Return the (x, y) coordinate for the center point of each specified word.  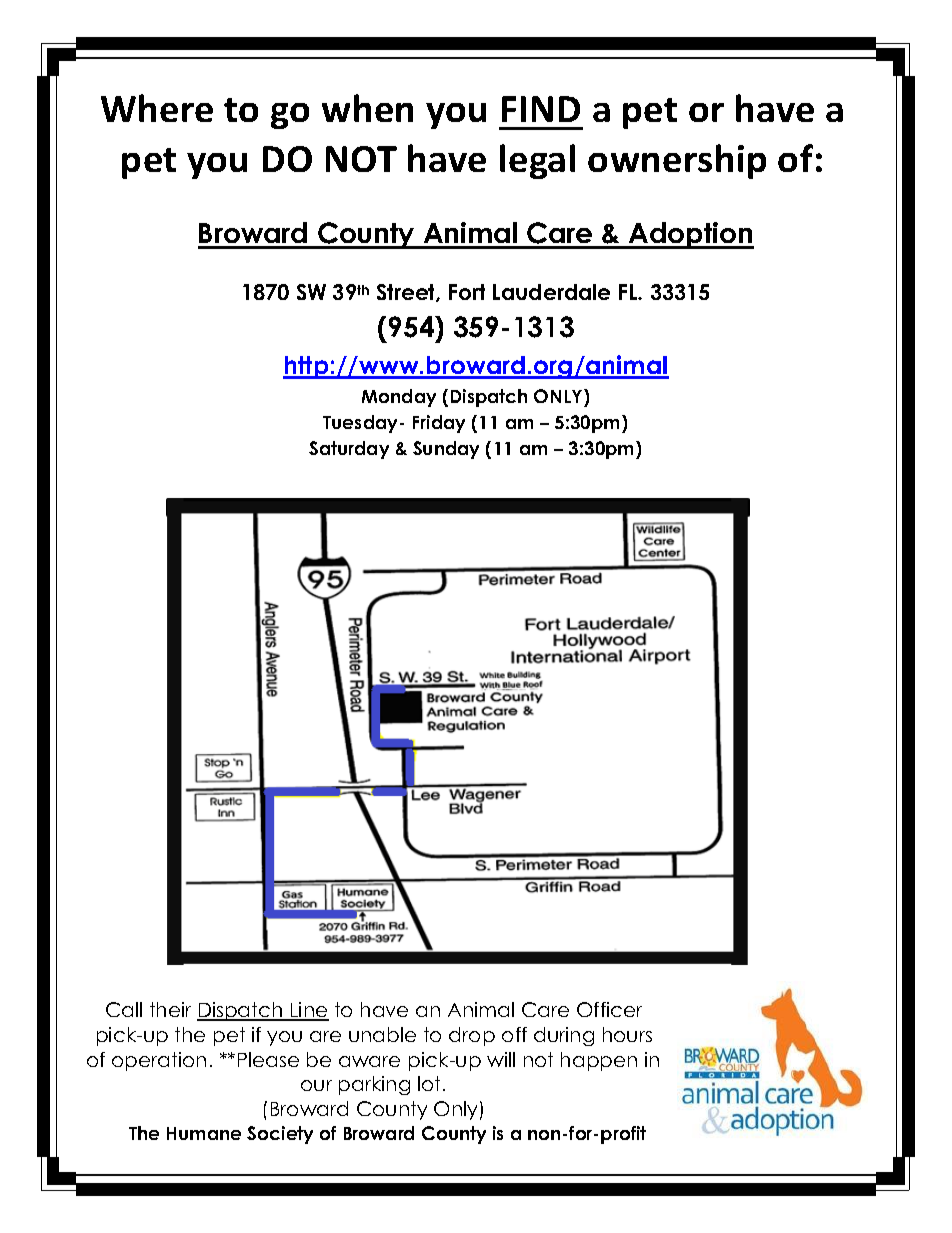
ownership (677, 161)
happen (599, 1061)
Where (157, 108)
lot (429, 1083)
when (367, 108)
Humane (204, 1133)
